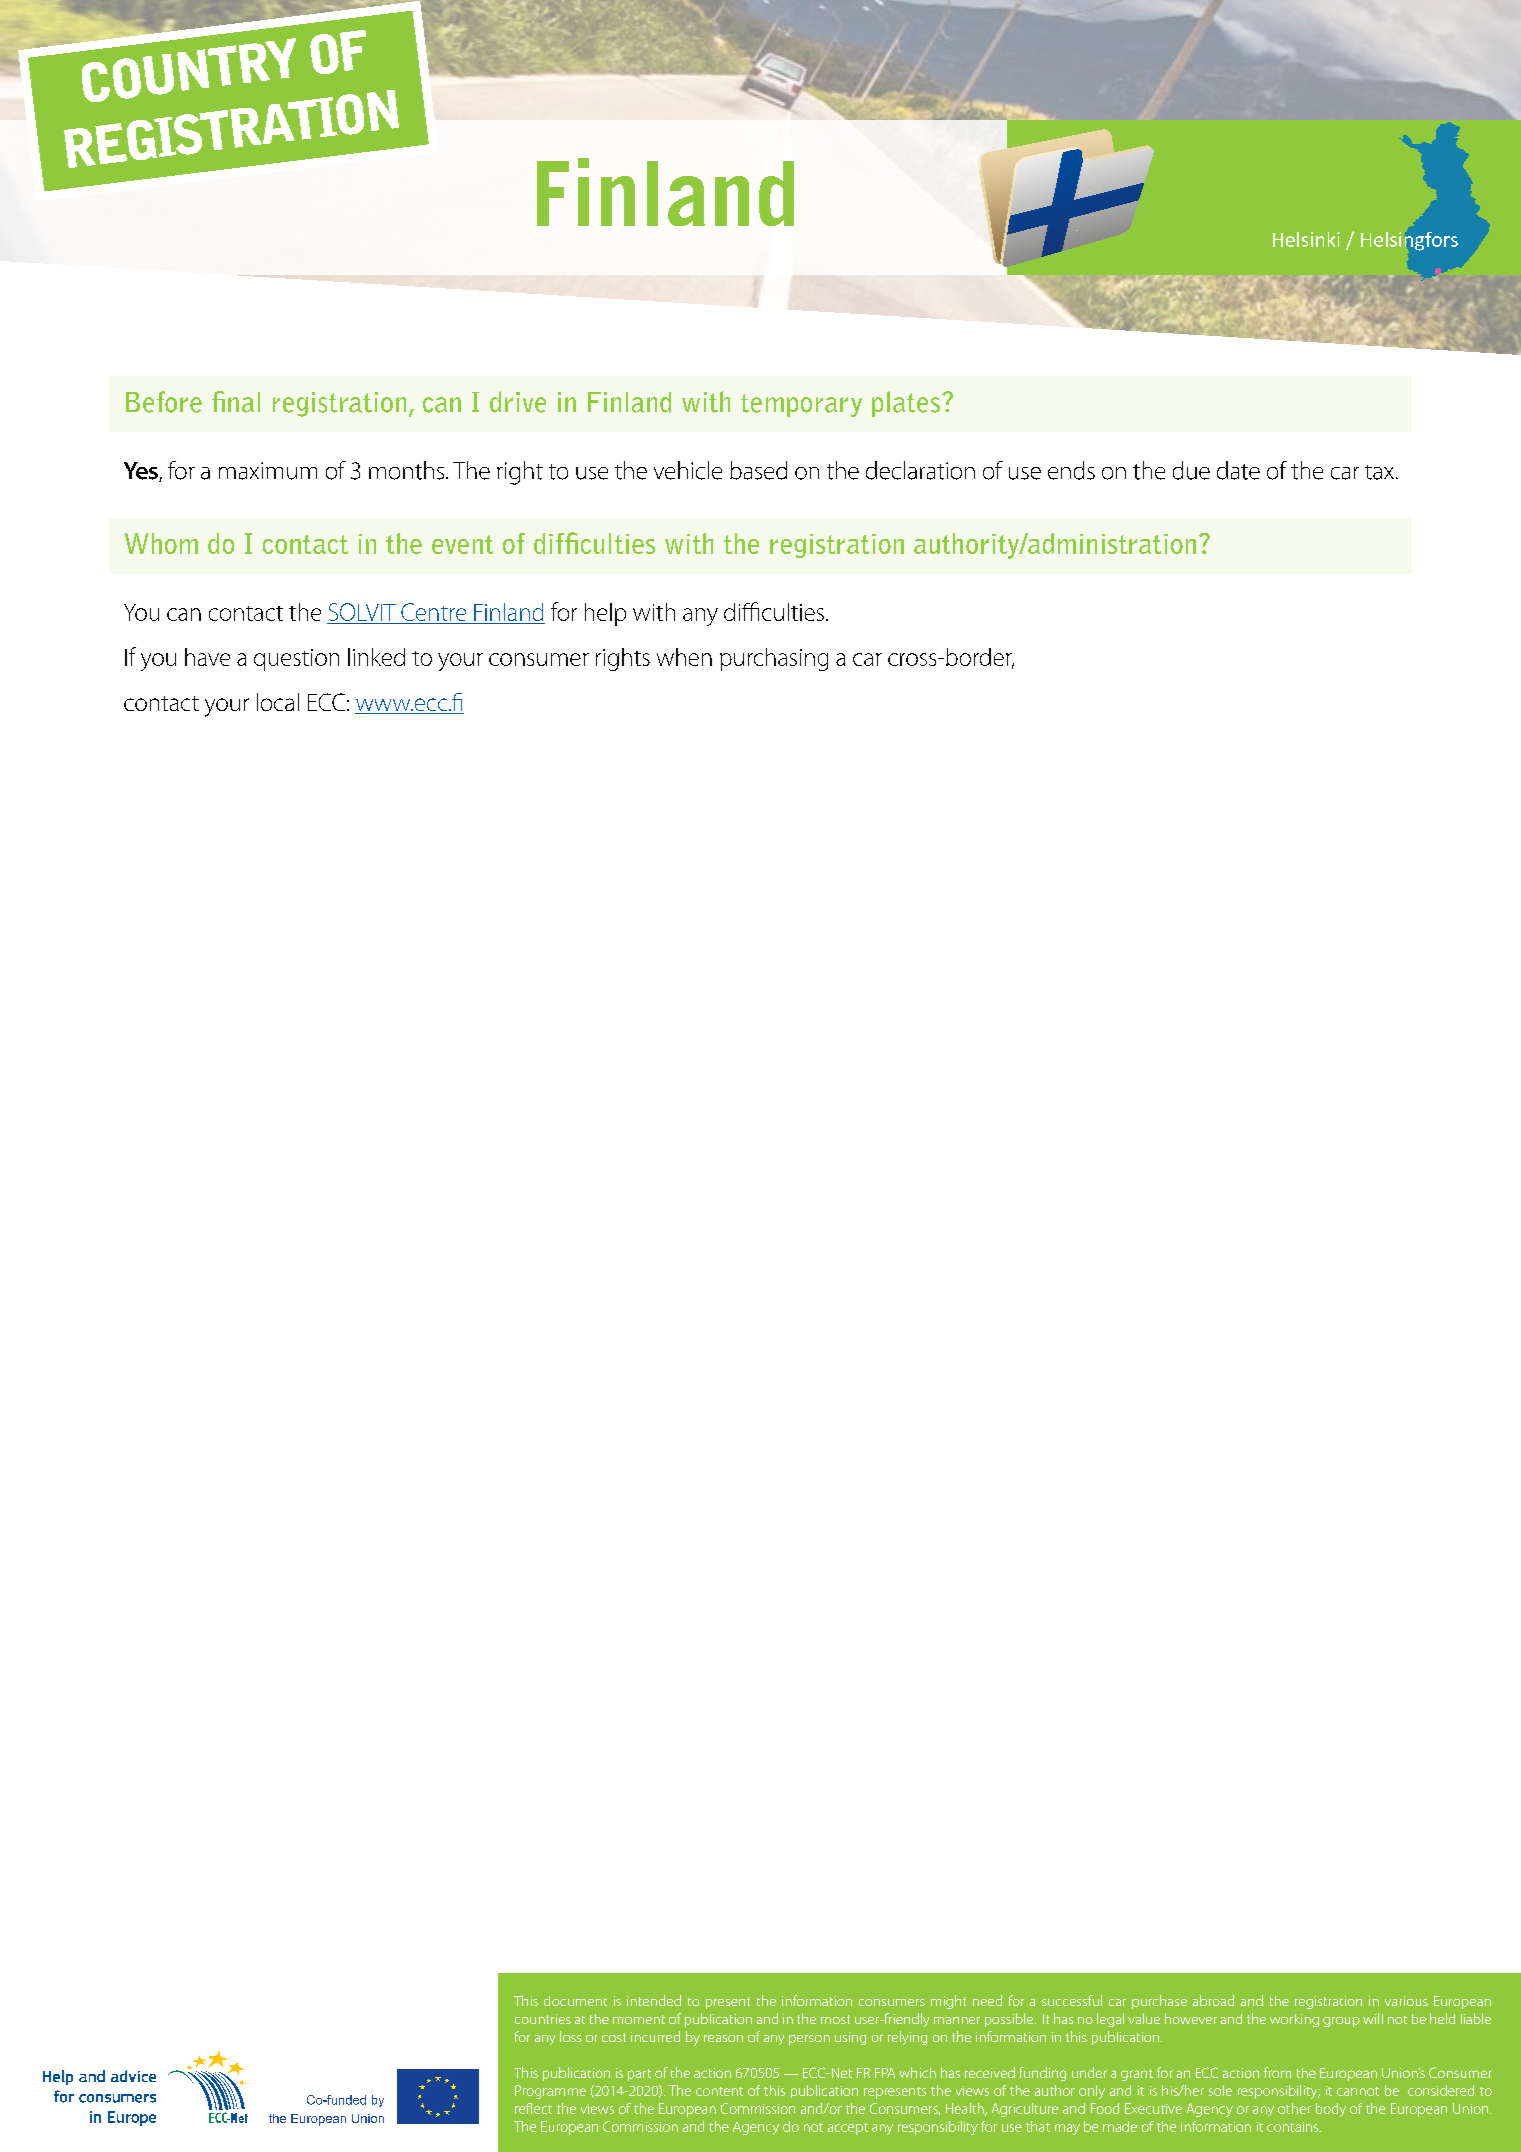 The image size is (1521, 2152). I want to click on when, so click(684, 657).
